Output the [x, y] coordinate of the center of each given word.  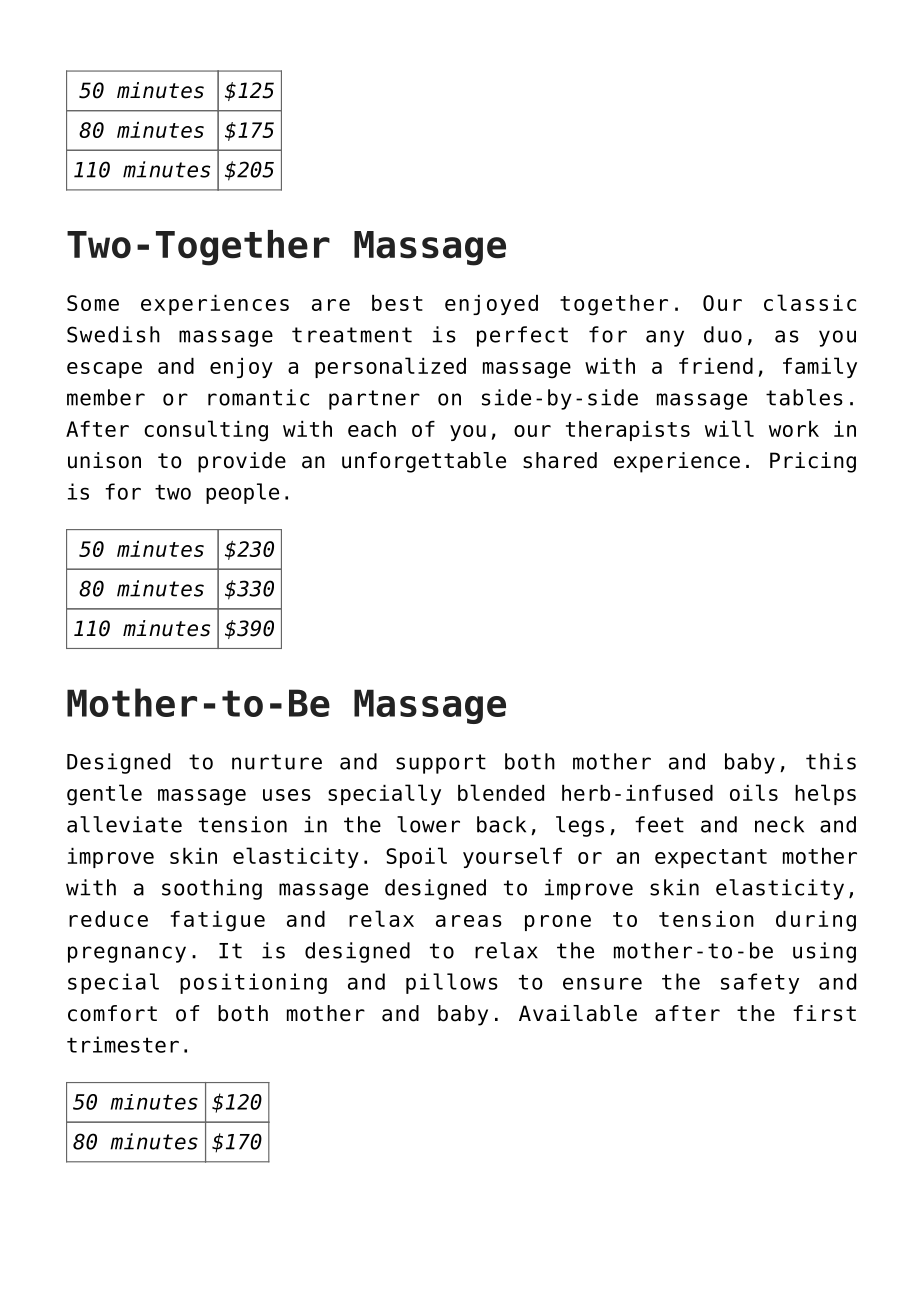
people [242, 493]
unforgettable [424, 462]
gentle [104, 795]
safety [760, 983]
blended [501, 792]
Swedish [113, 334]
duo [723, 334]
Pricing [813, 462]
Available [578, 1013]
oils [754, 792]
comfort [112, 1013]
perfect [522, 336]
